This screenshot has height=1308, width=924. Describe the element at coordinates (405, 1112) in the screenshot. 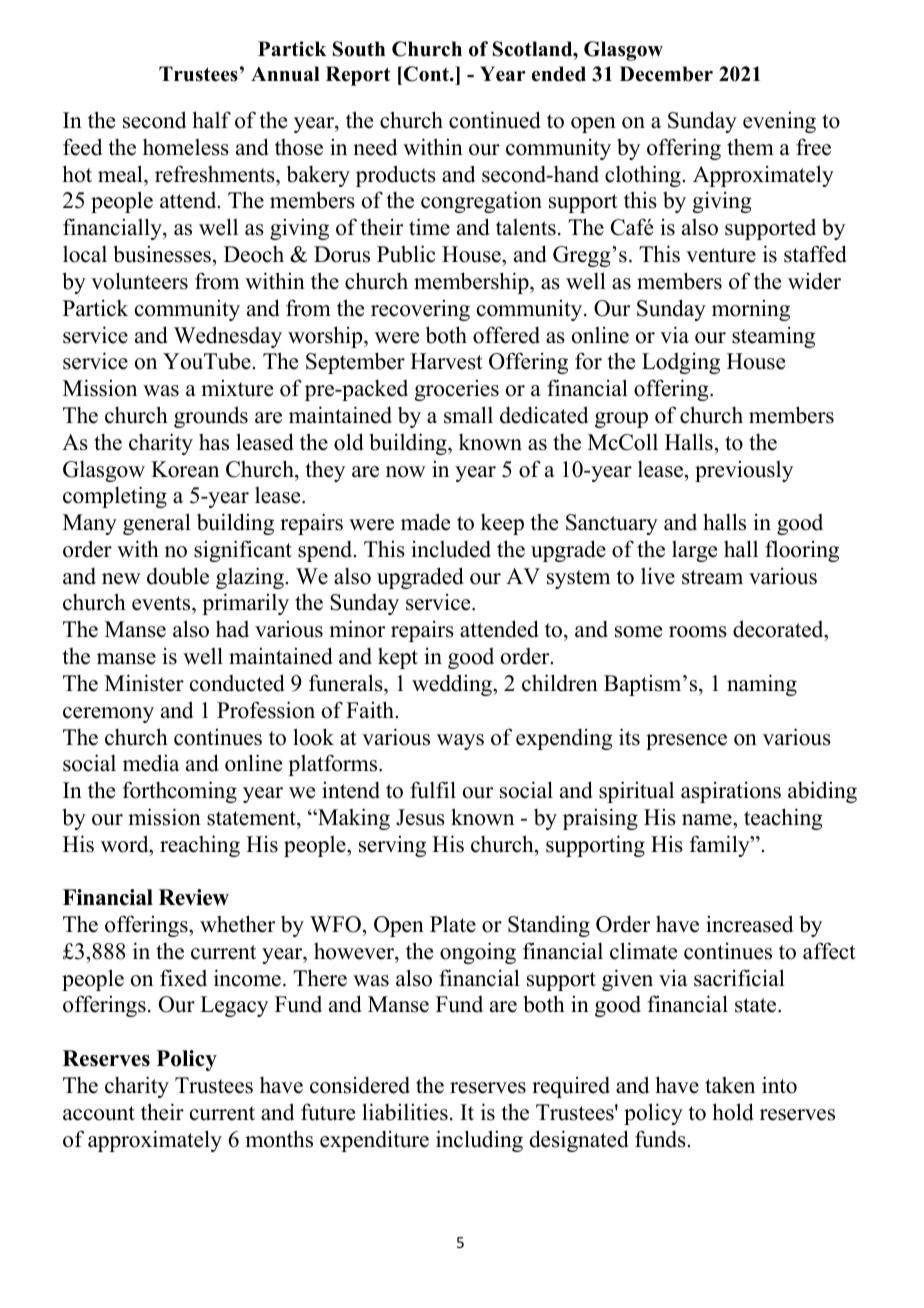

I see `liabilities` at that location.
